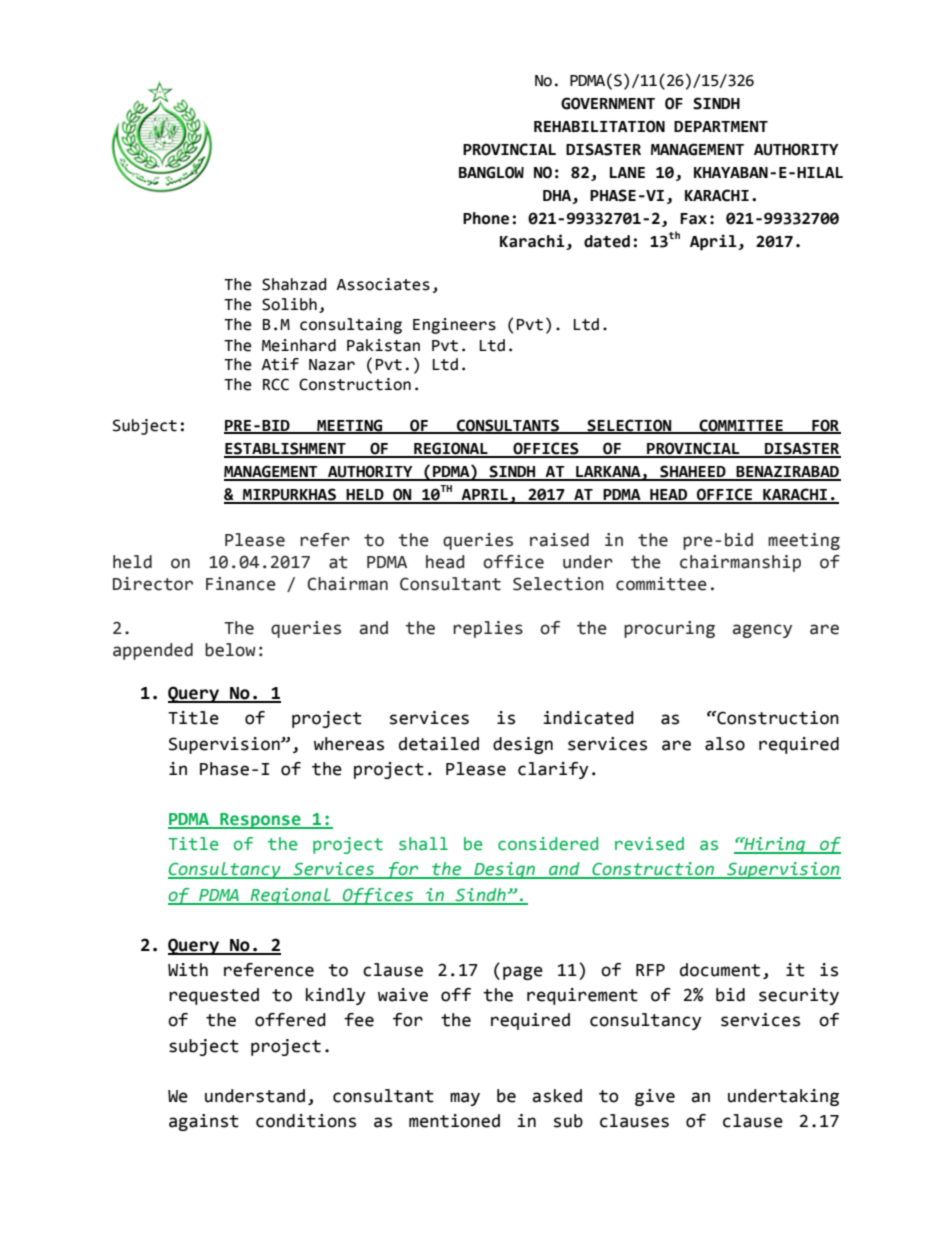 This document has width=952, height=1233. What do you see at coordinates (241, 584) in the document?
I see `Finance` at bounding box center [241, 584].
